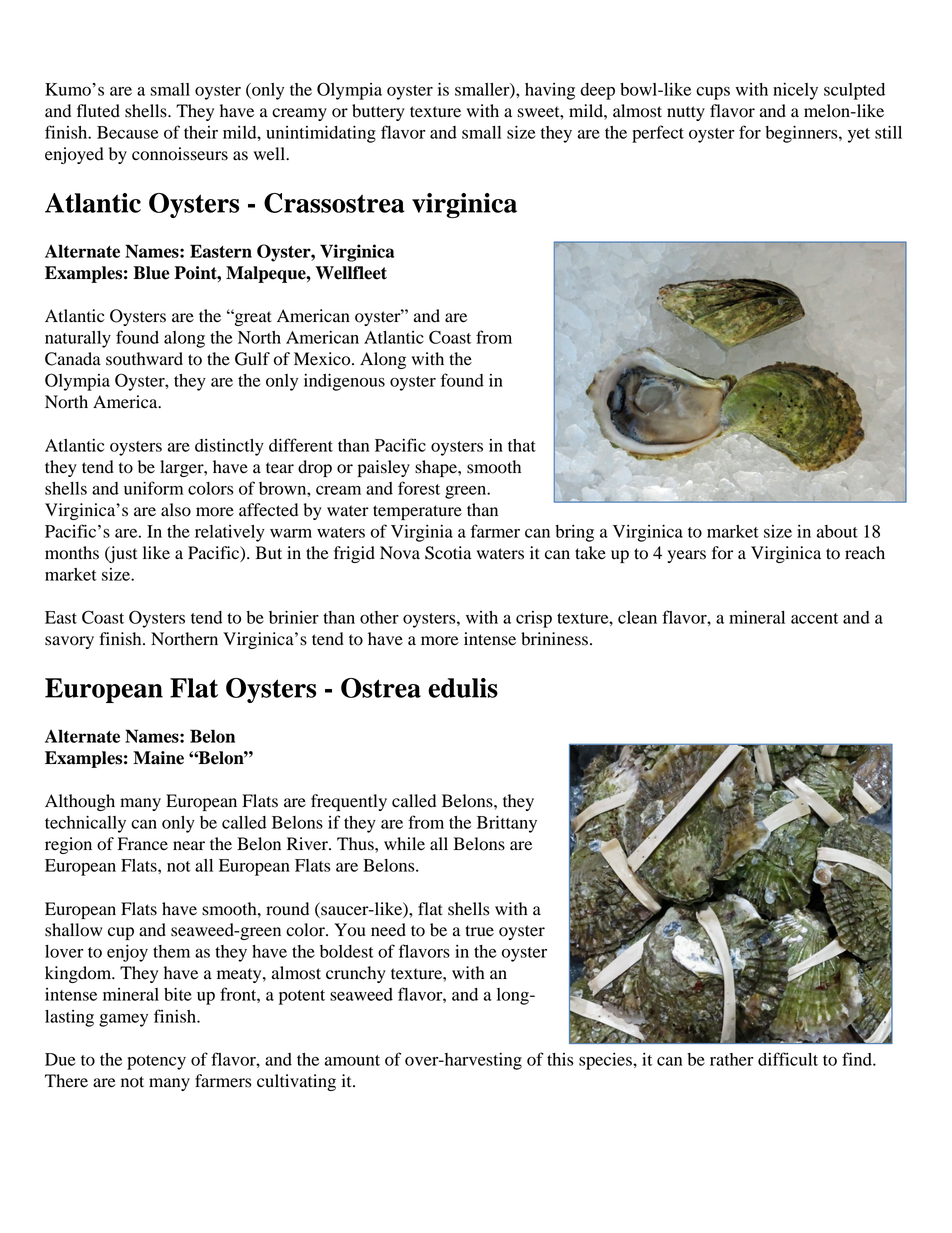 Image resolution: width=952 pixels, height=1233 pixels. I want to click on Because, so click(127, 132).
